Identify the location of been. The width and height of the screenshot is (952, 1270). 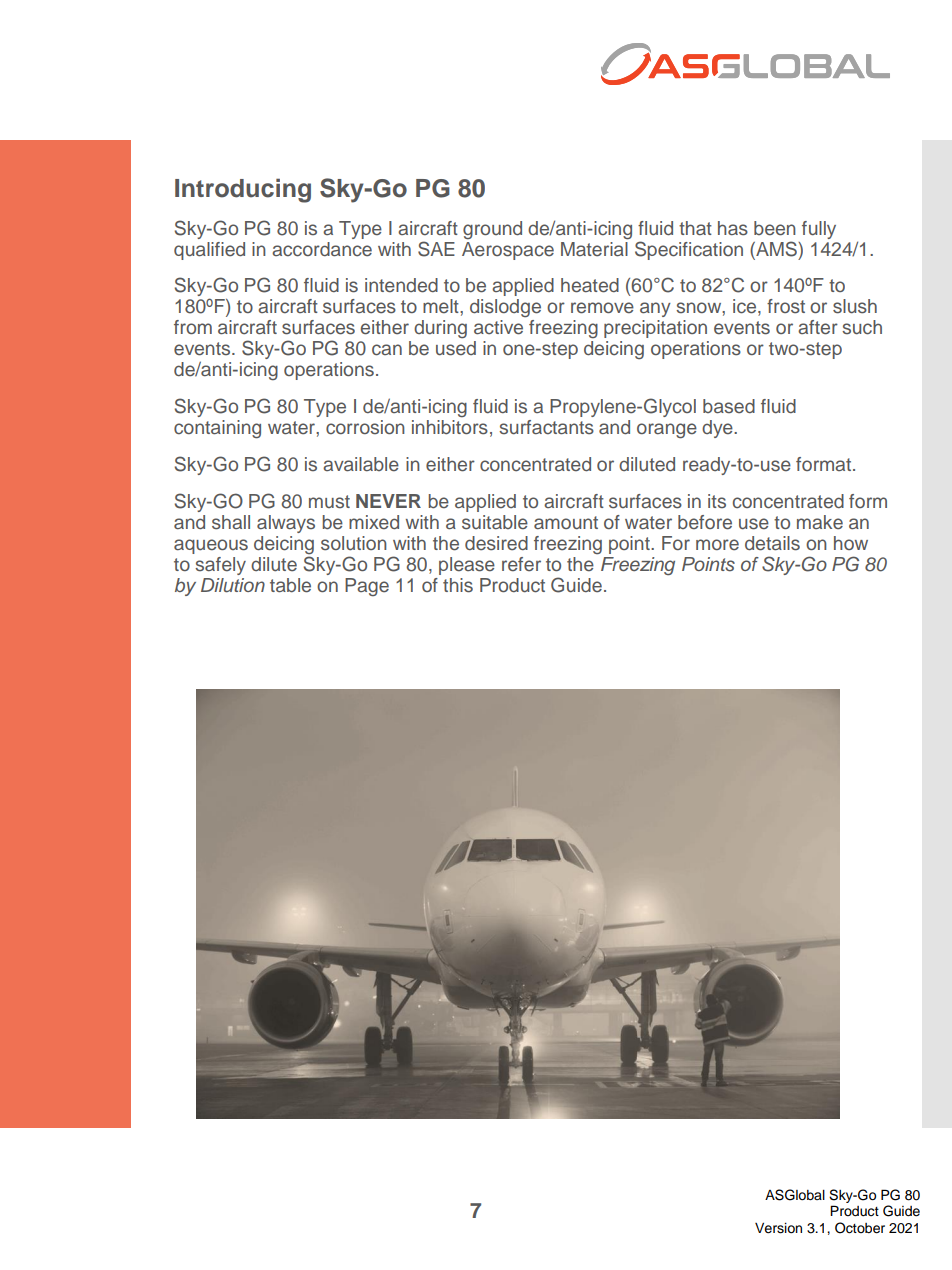
(775, 228).
